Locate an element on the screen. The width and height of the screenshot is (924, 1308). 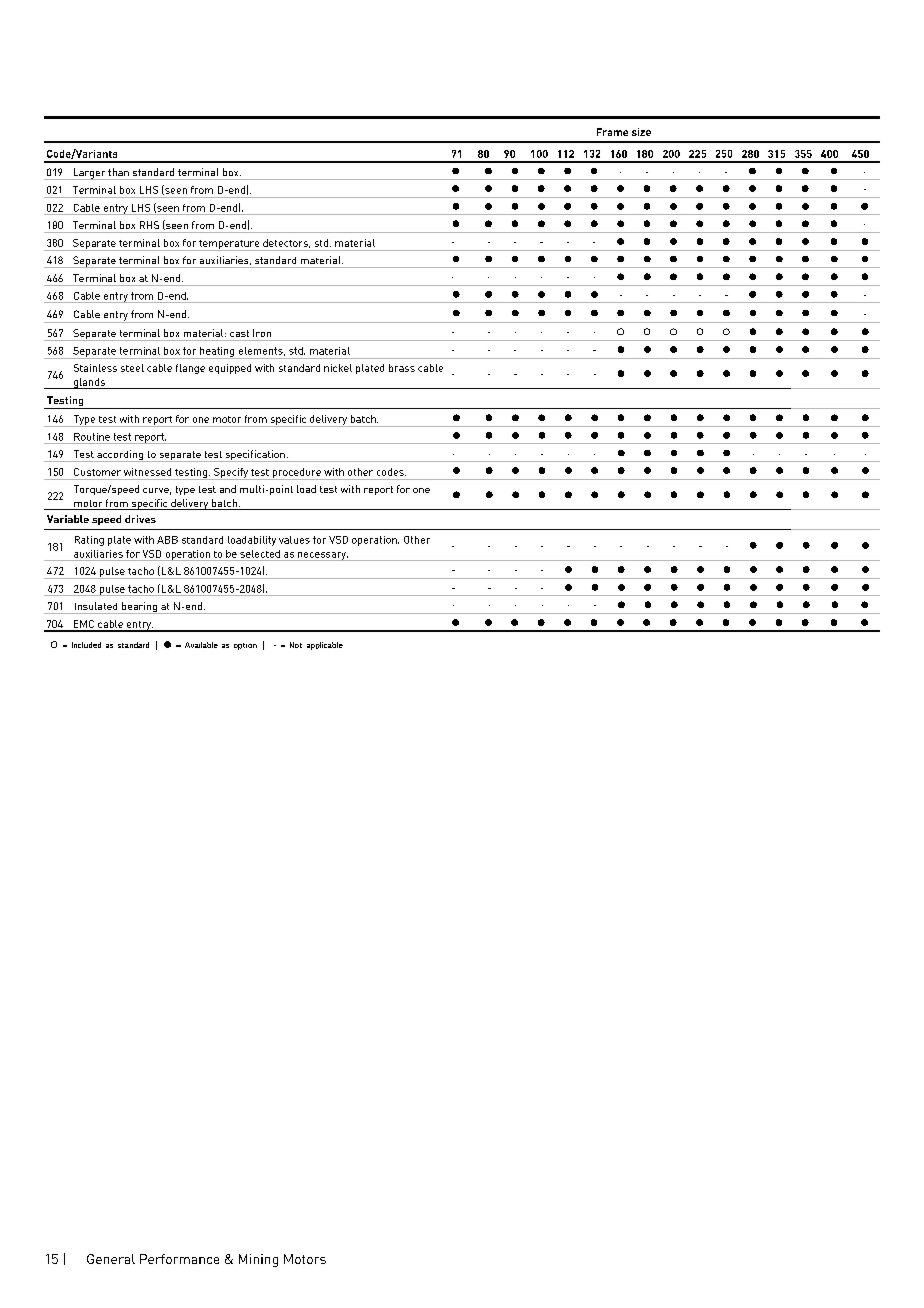
Not is located at coordinates (296, 645).
